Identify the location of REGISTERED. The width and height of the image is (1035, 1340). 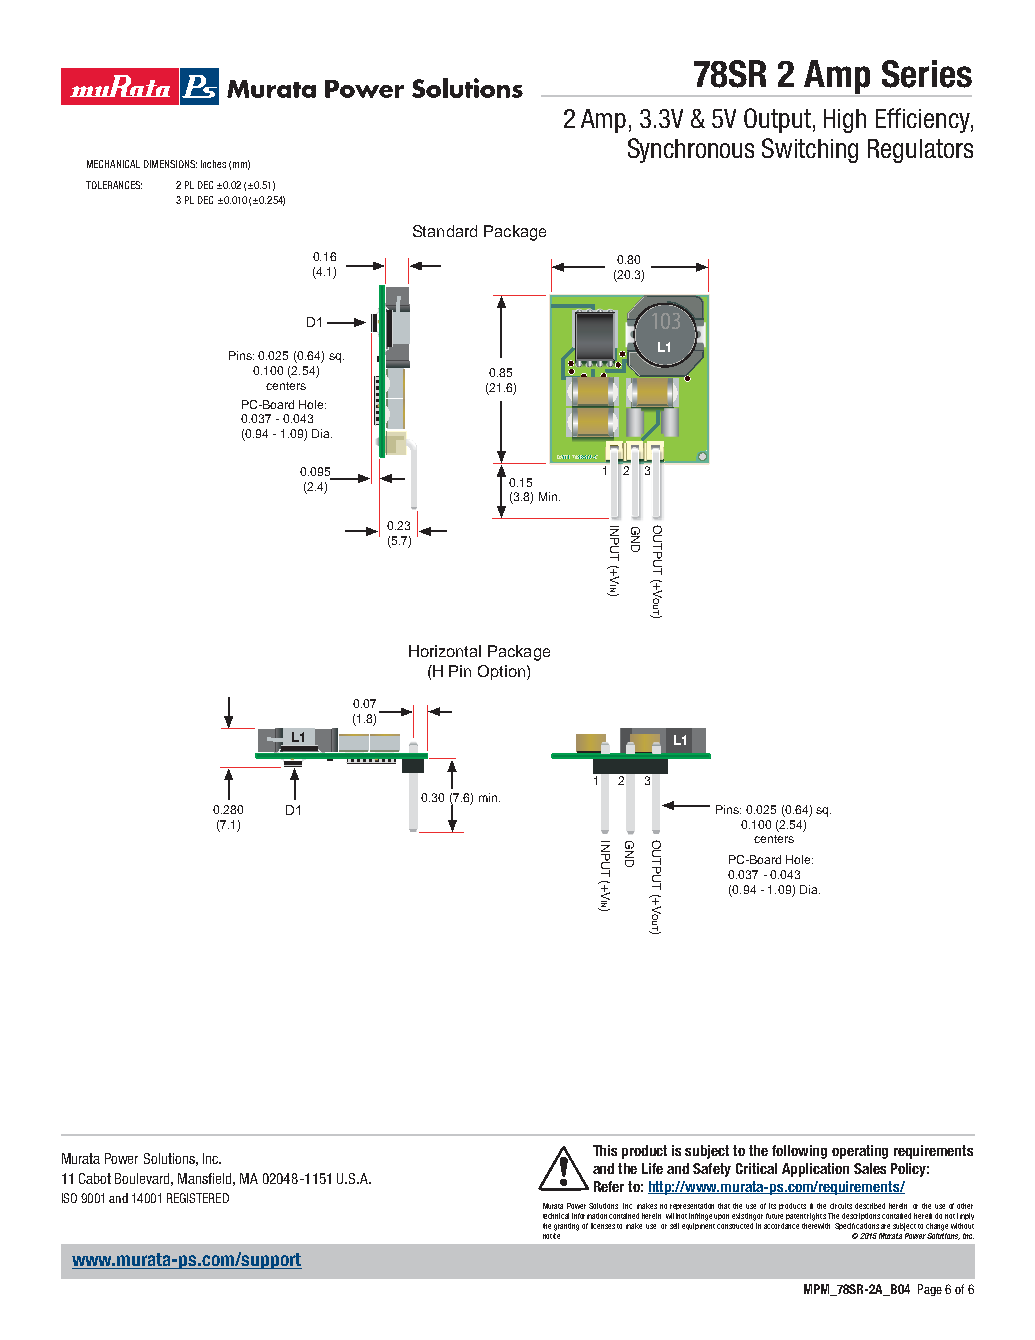
(198, 1198).
